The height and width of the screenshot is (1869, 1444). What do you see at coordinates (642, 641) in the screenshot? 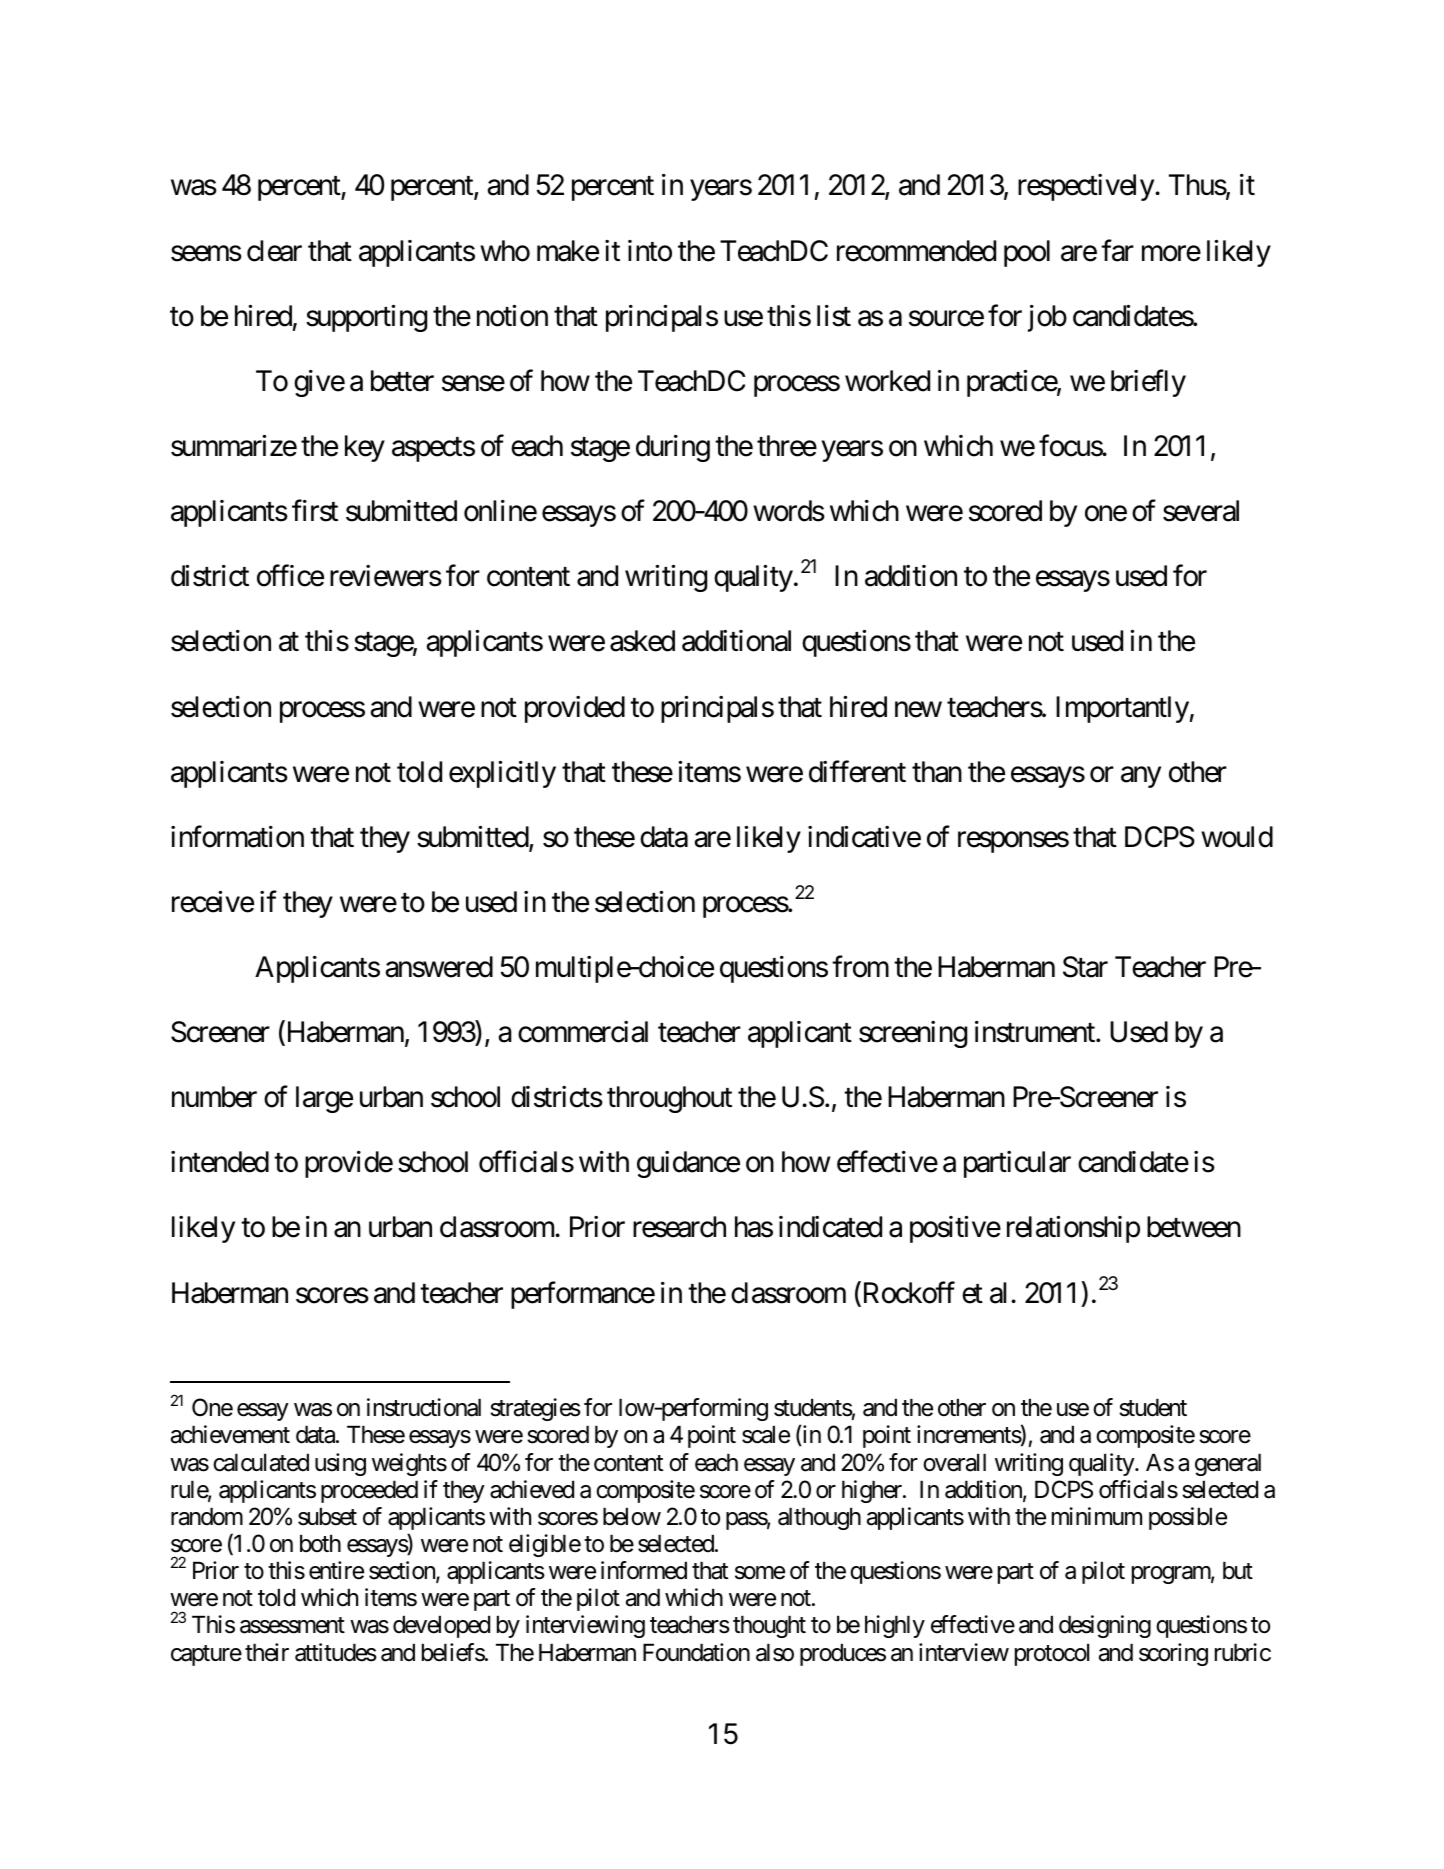
I see `asked` at bounding box center [642, 641].
